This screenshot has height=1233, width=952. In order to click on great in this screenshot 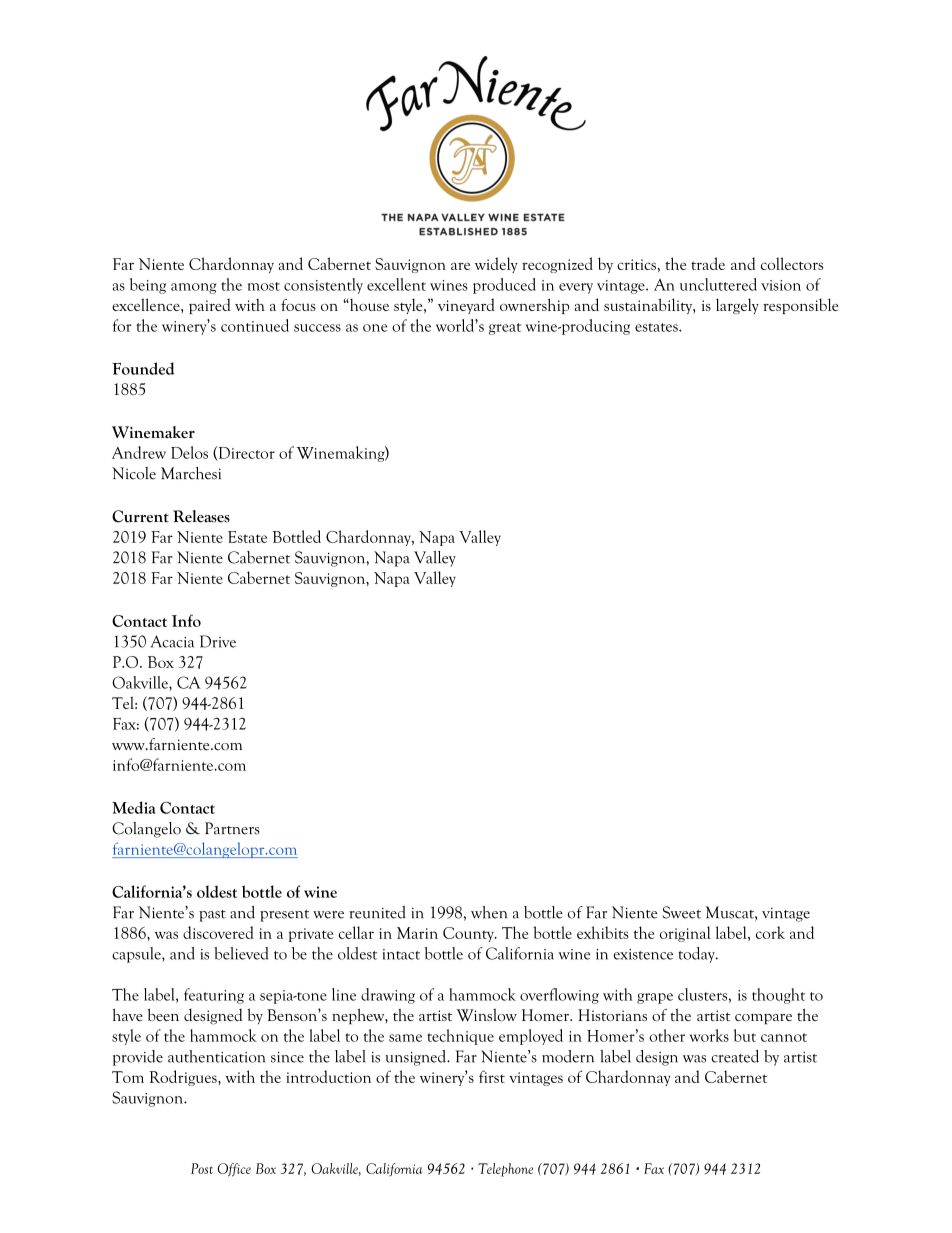, I will do `click(505, 329)`.
